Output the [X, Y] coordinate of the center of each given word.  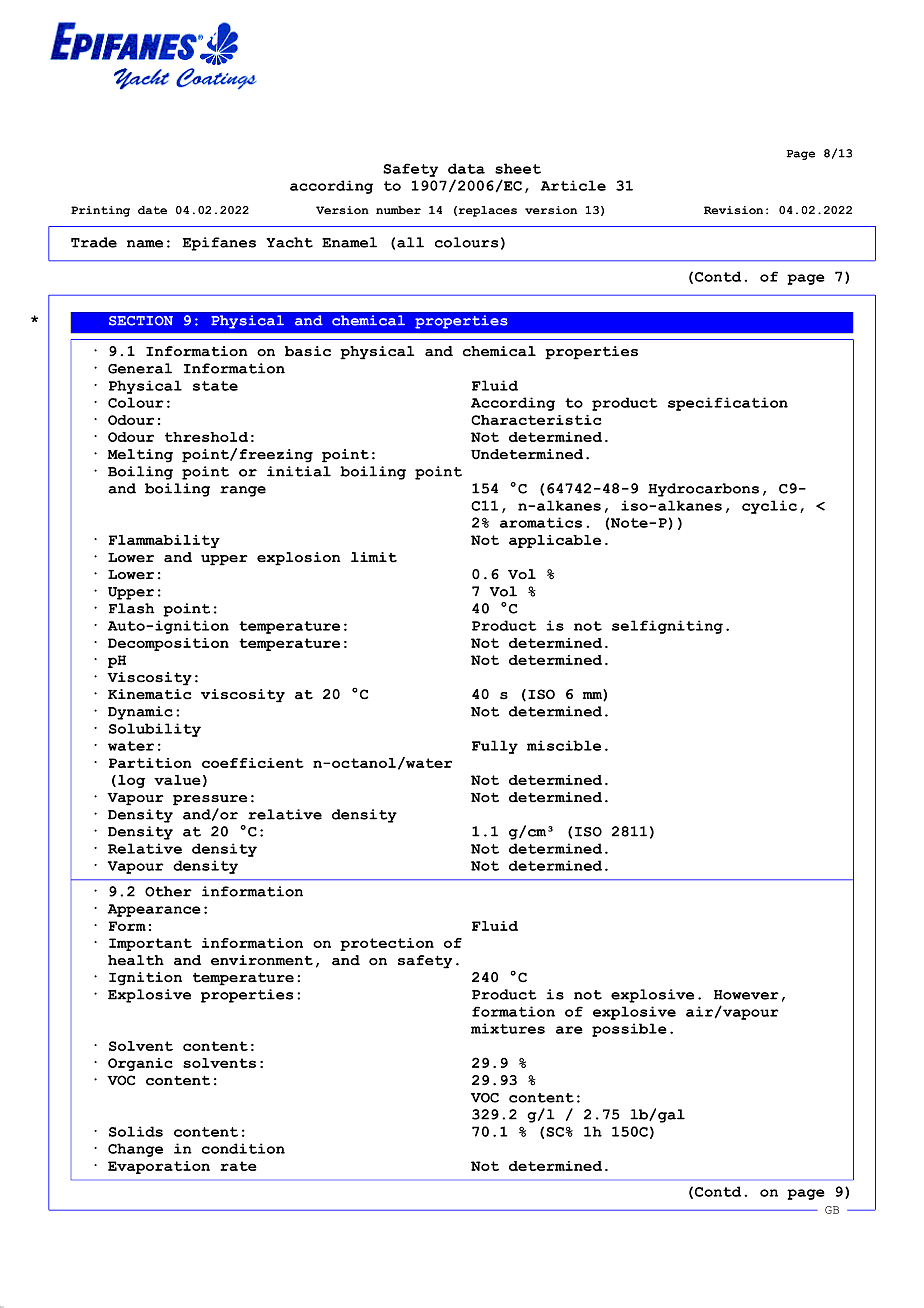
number [398, 210]
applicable [555, 541]
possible [629, 1030]
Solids [136, 1131]
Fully [495, 747]
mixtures [508, 1028]
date [152, 210]
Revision [733, 210]
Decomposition [168, 644]
